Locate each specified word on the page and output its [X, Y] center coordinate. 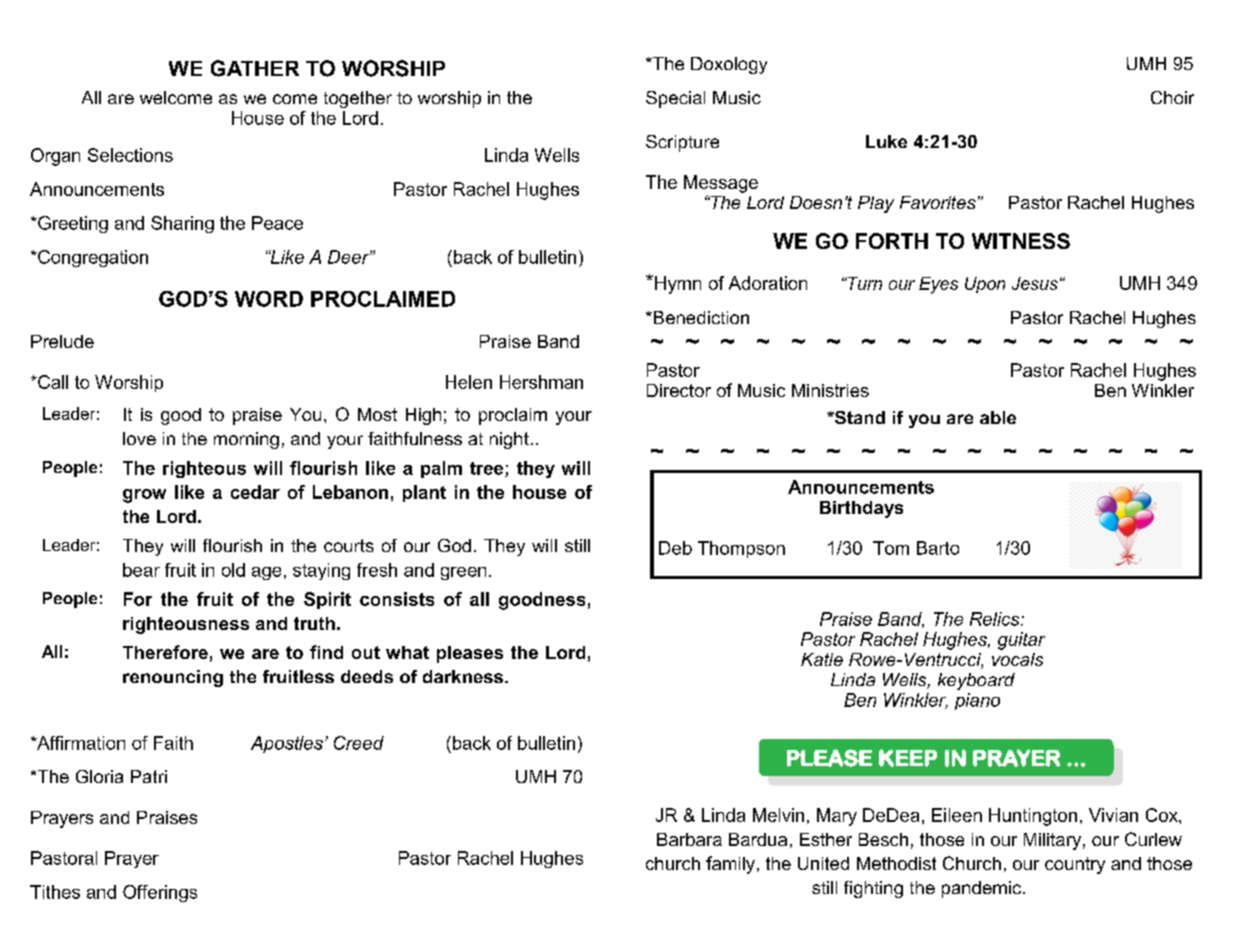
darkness [464, 676]
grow [144, 496]
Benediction [701, 317]
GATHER [255, 68]
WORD [269, 299]
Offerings [160, 893]
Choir [1172, 97]
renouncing [173, 678]
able [998, 417]
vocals [1017, 659]
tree [488, 469]
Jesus [1035, 283]
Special [675, 99]
